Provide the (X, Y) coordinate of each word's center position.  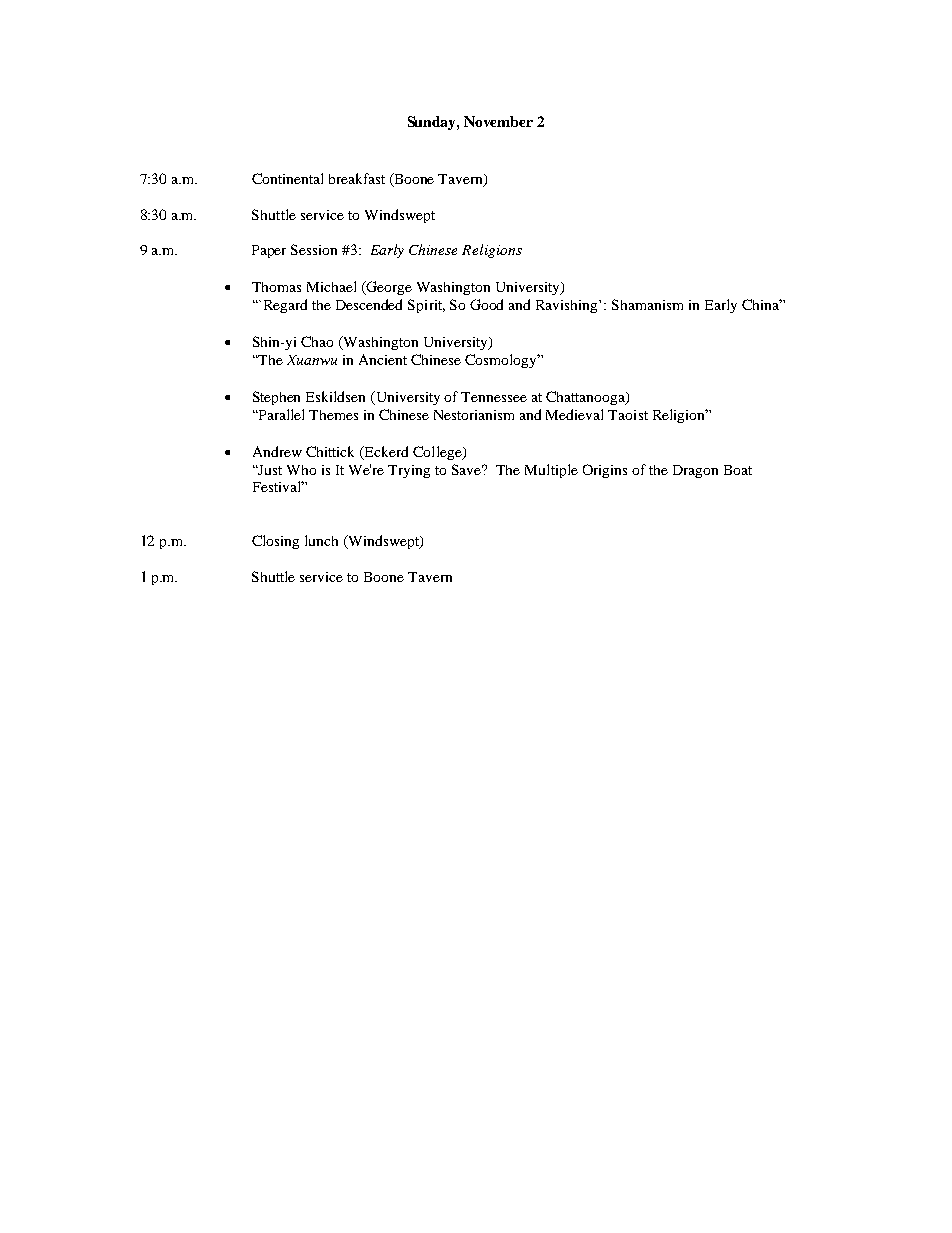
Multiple (551, 471)
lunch (321, 540)
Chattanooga (586, 398)
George (388, 288)
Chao (317, 341)
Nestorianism (474, 415)
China (762, 304)
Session (314, 249)
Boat (738, 470)
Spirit (426, 306)
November (498, 121)
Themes (333, 415)
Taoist (628, 415)
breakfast (357, 178)
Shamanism (647, 304)
